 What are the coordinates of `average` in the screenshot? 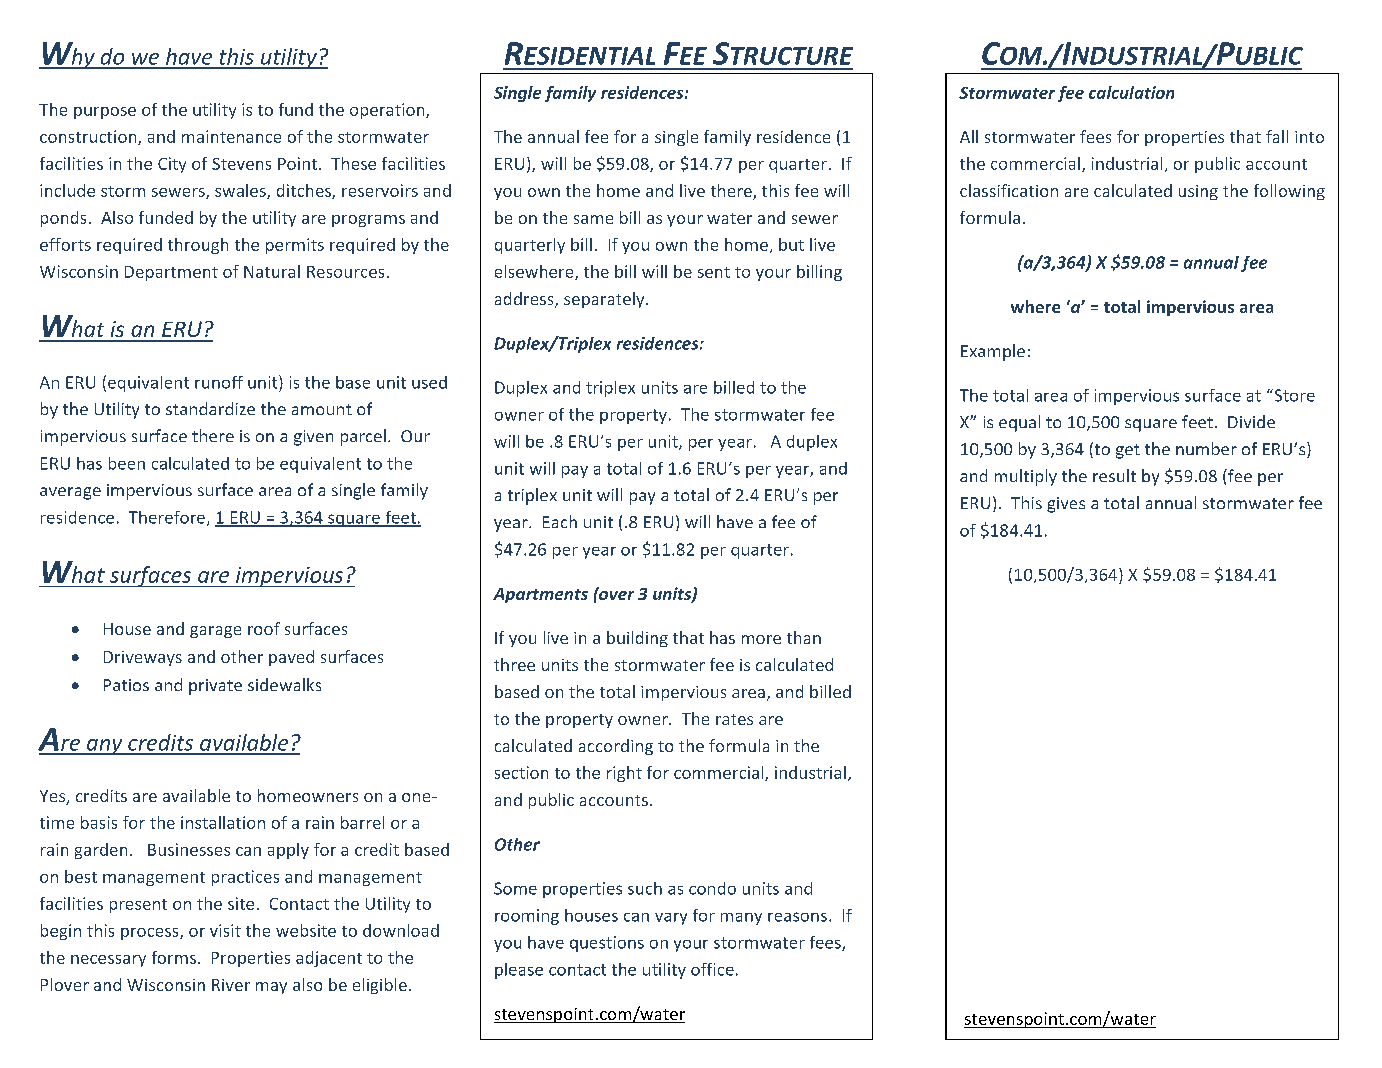 It's located at (70, 493).
